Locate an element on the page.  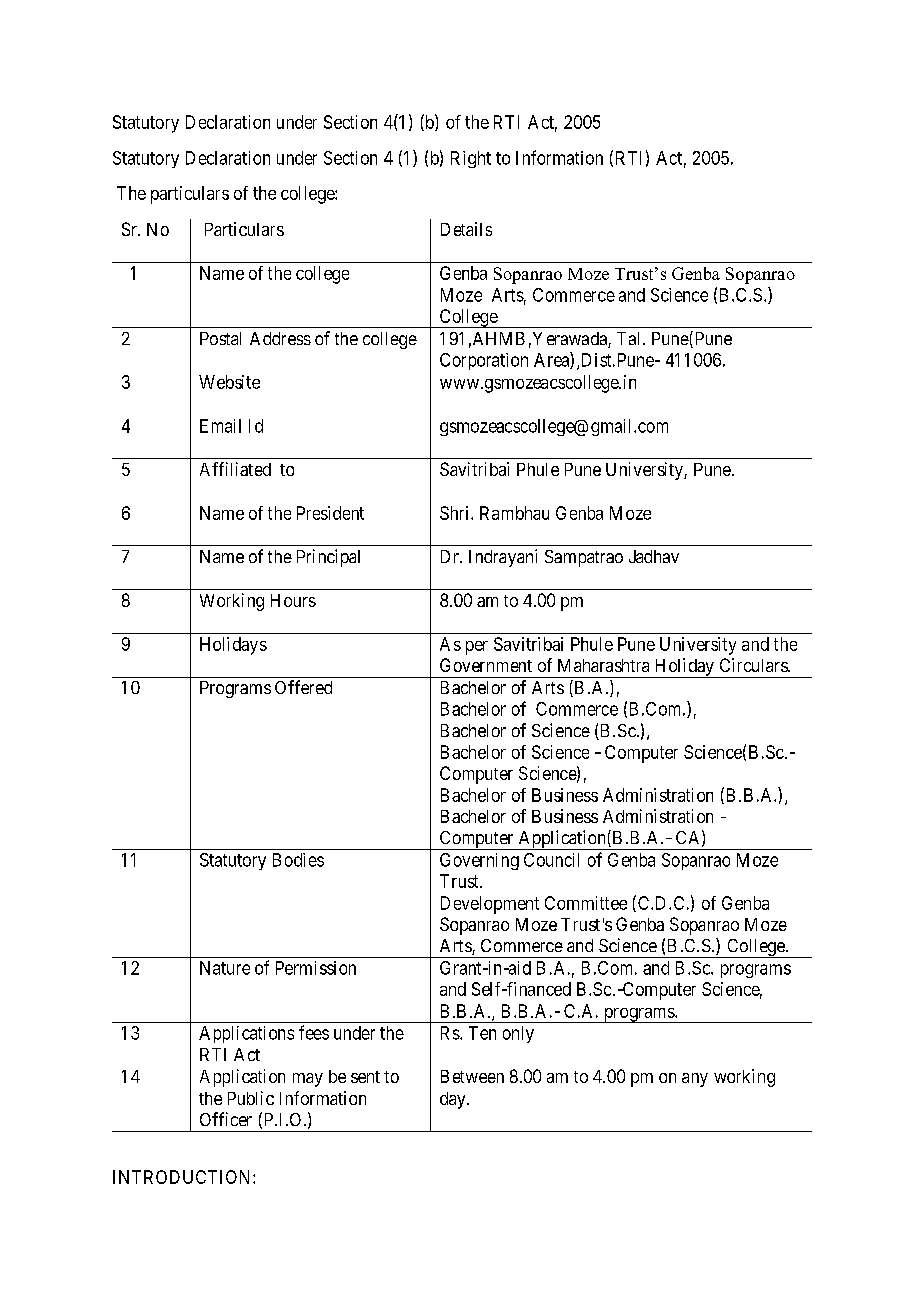
Details is located at coordinates (466, 229).
